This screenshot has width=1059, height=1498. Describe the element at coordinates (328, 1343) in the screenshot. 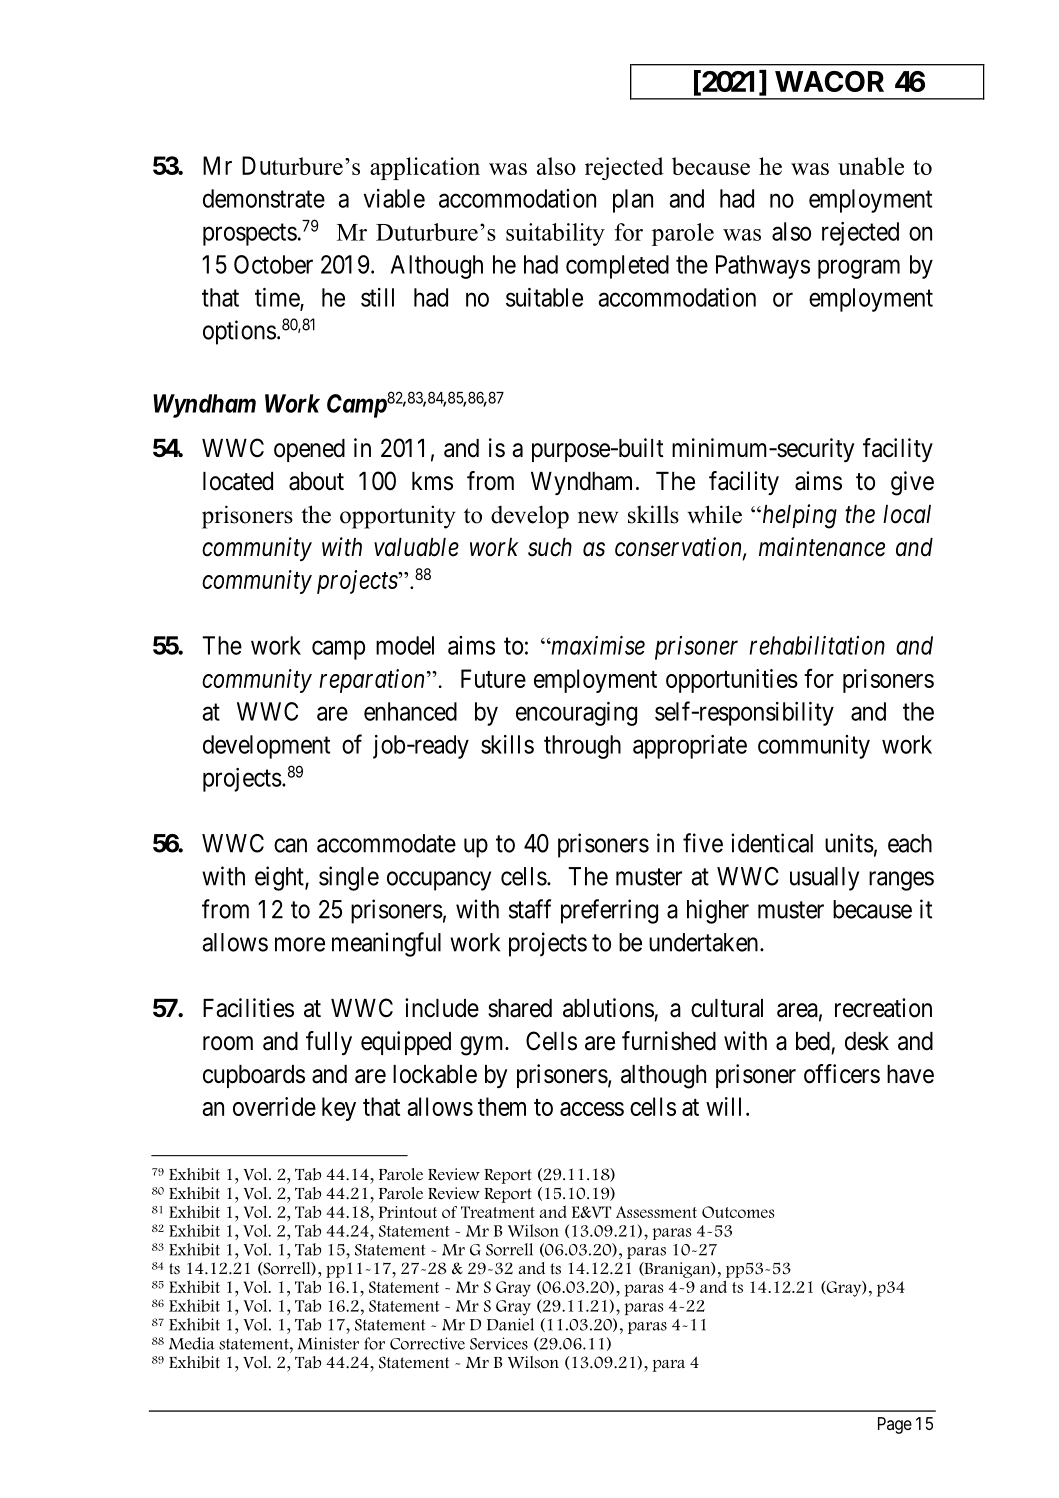

I see `Minister` at that location.
